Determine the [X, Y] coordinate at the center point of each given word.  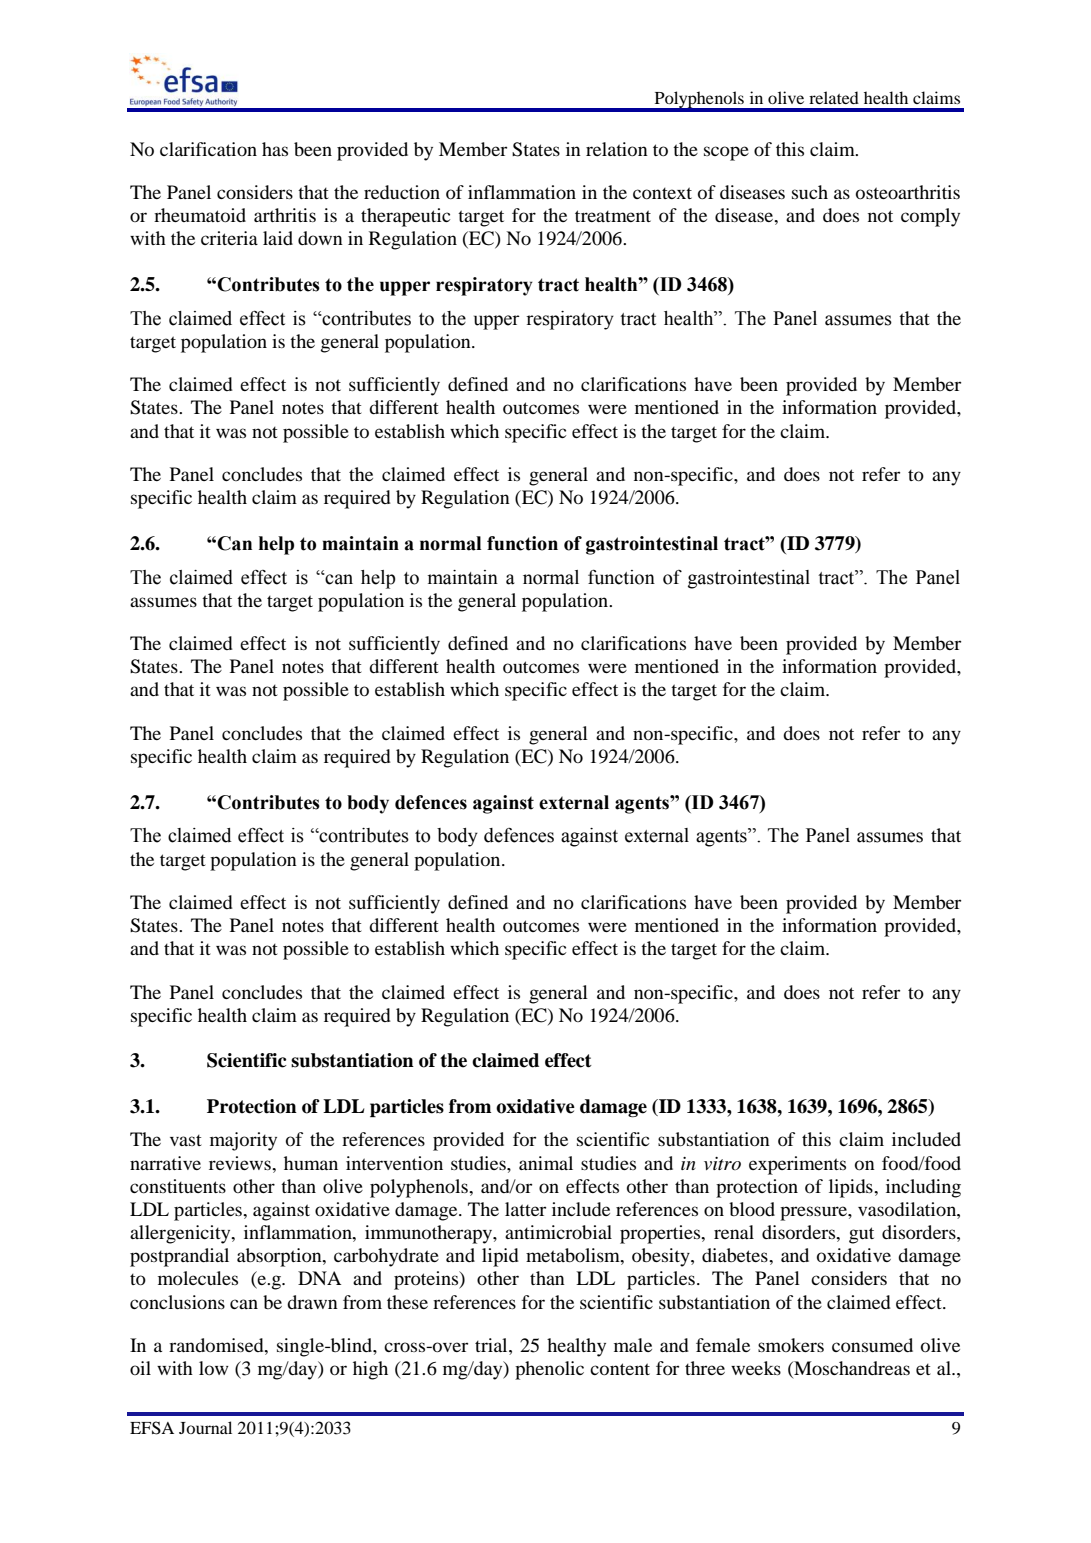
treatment [613, 216]
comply [930, 217]
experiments [797, 1165]
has [275, 149]
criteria [229, 238]
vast [186, 1140]
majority [243, 1141]
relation [617, 149]
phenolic [549, 1370]
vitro [722, 1163]
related [834, 97]
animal [546, 1163]
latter [525, 1209]
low [214, 1368]
